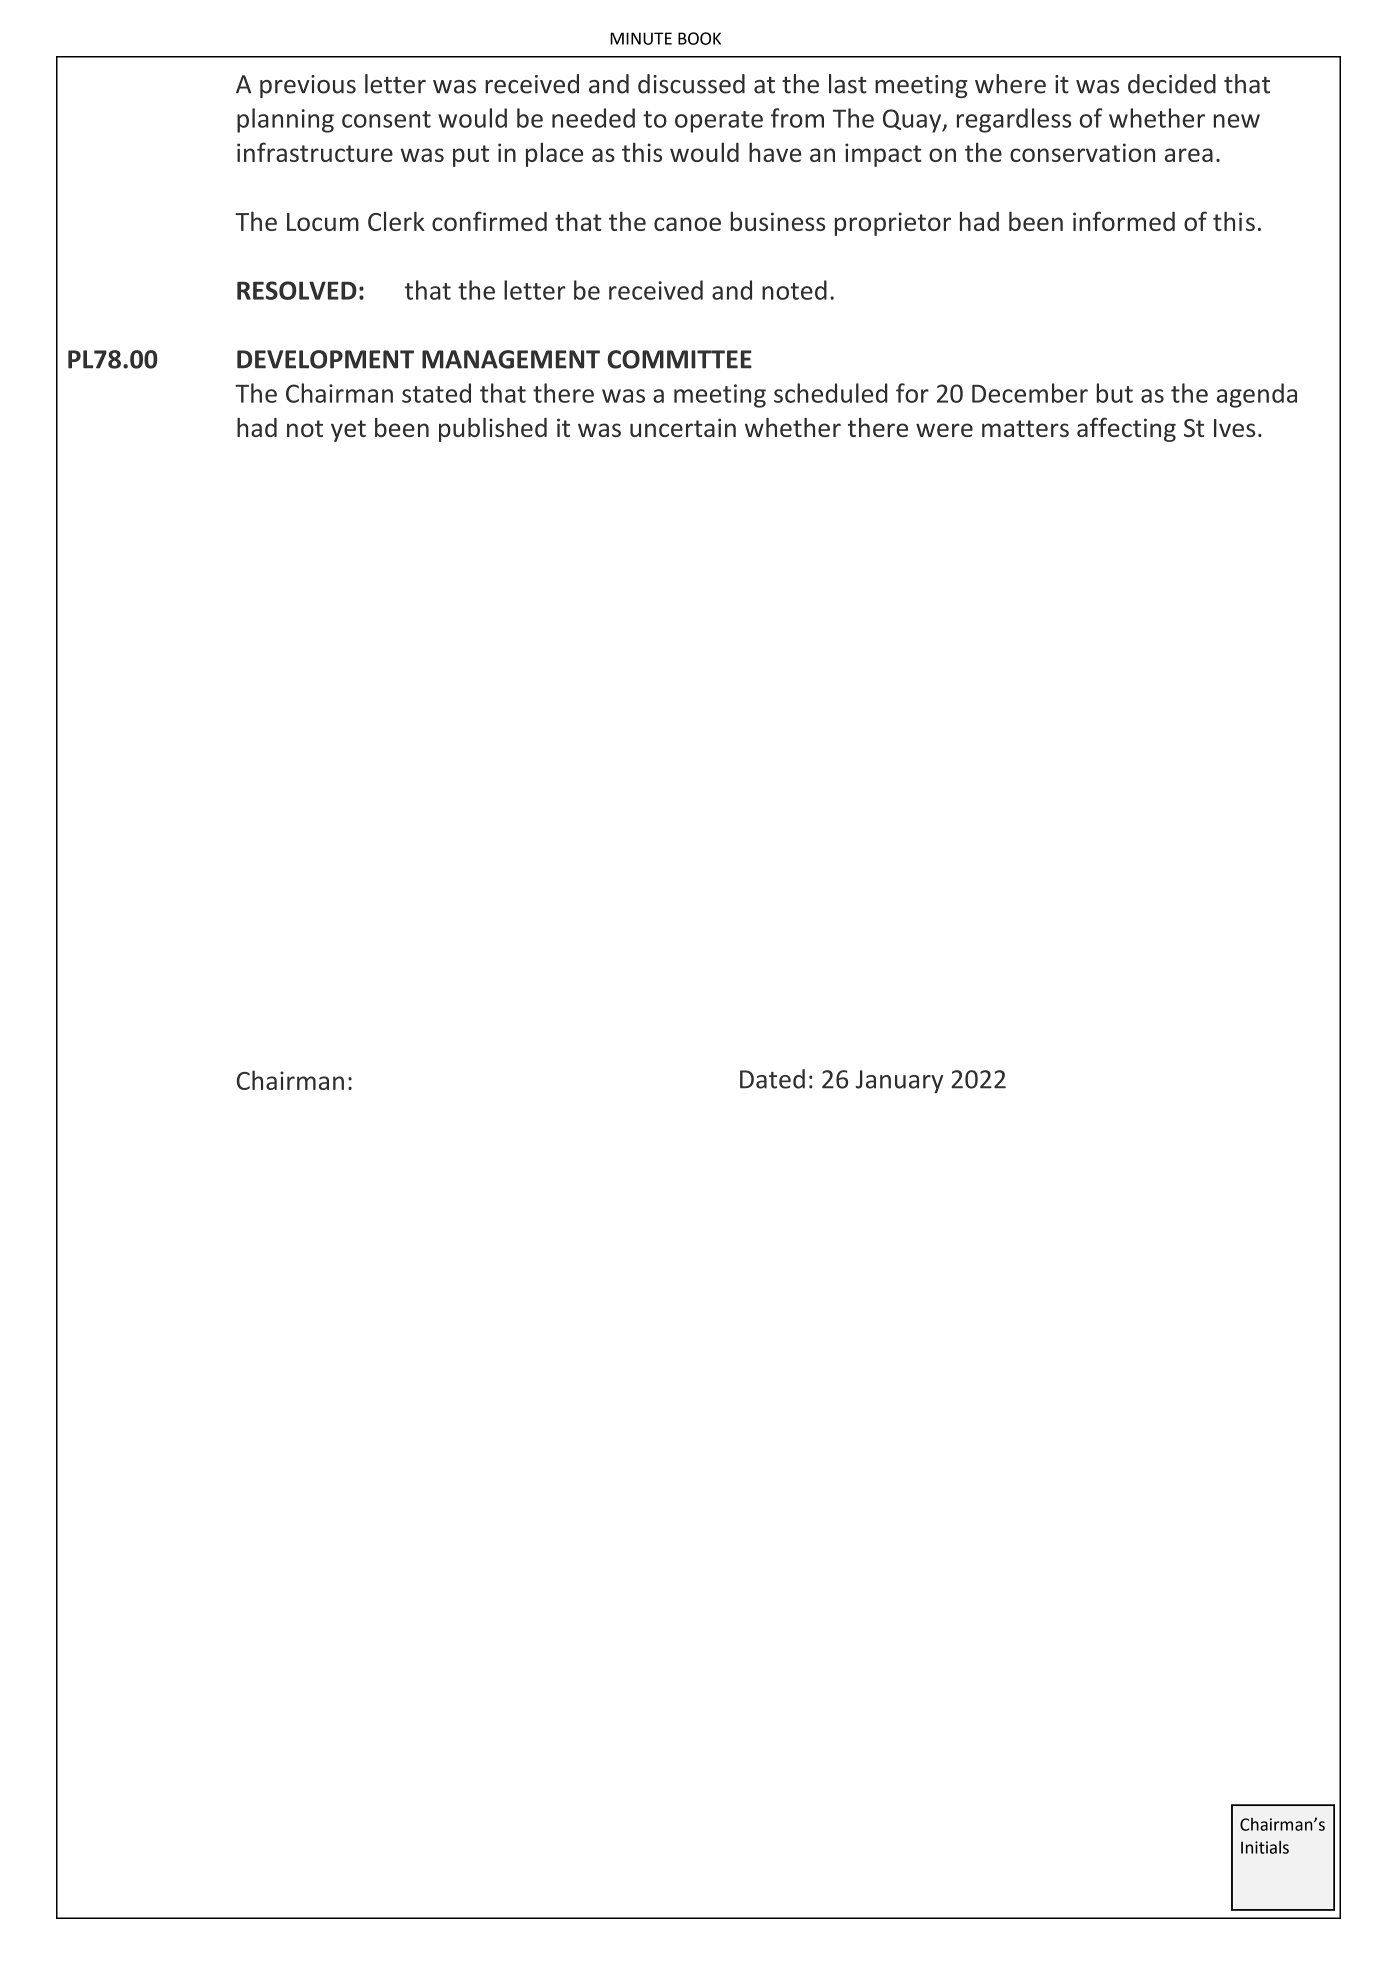  I want to click on Initials, so click(1265, 1847).
